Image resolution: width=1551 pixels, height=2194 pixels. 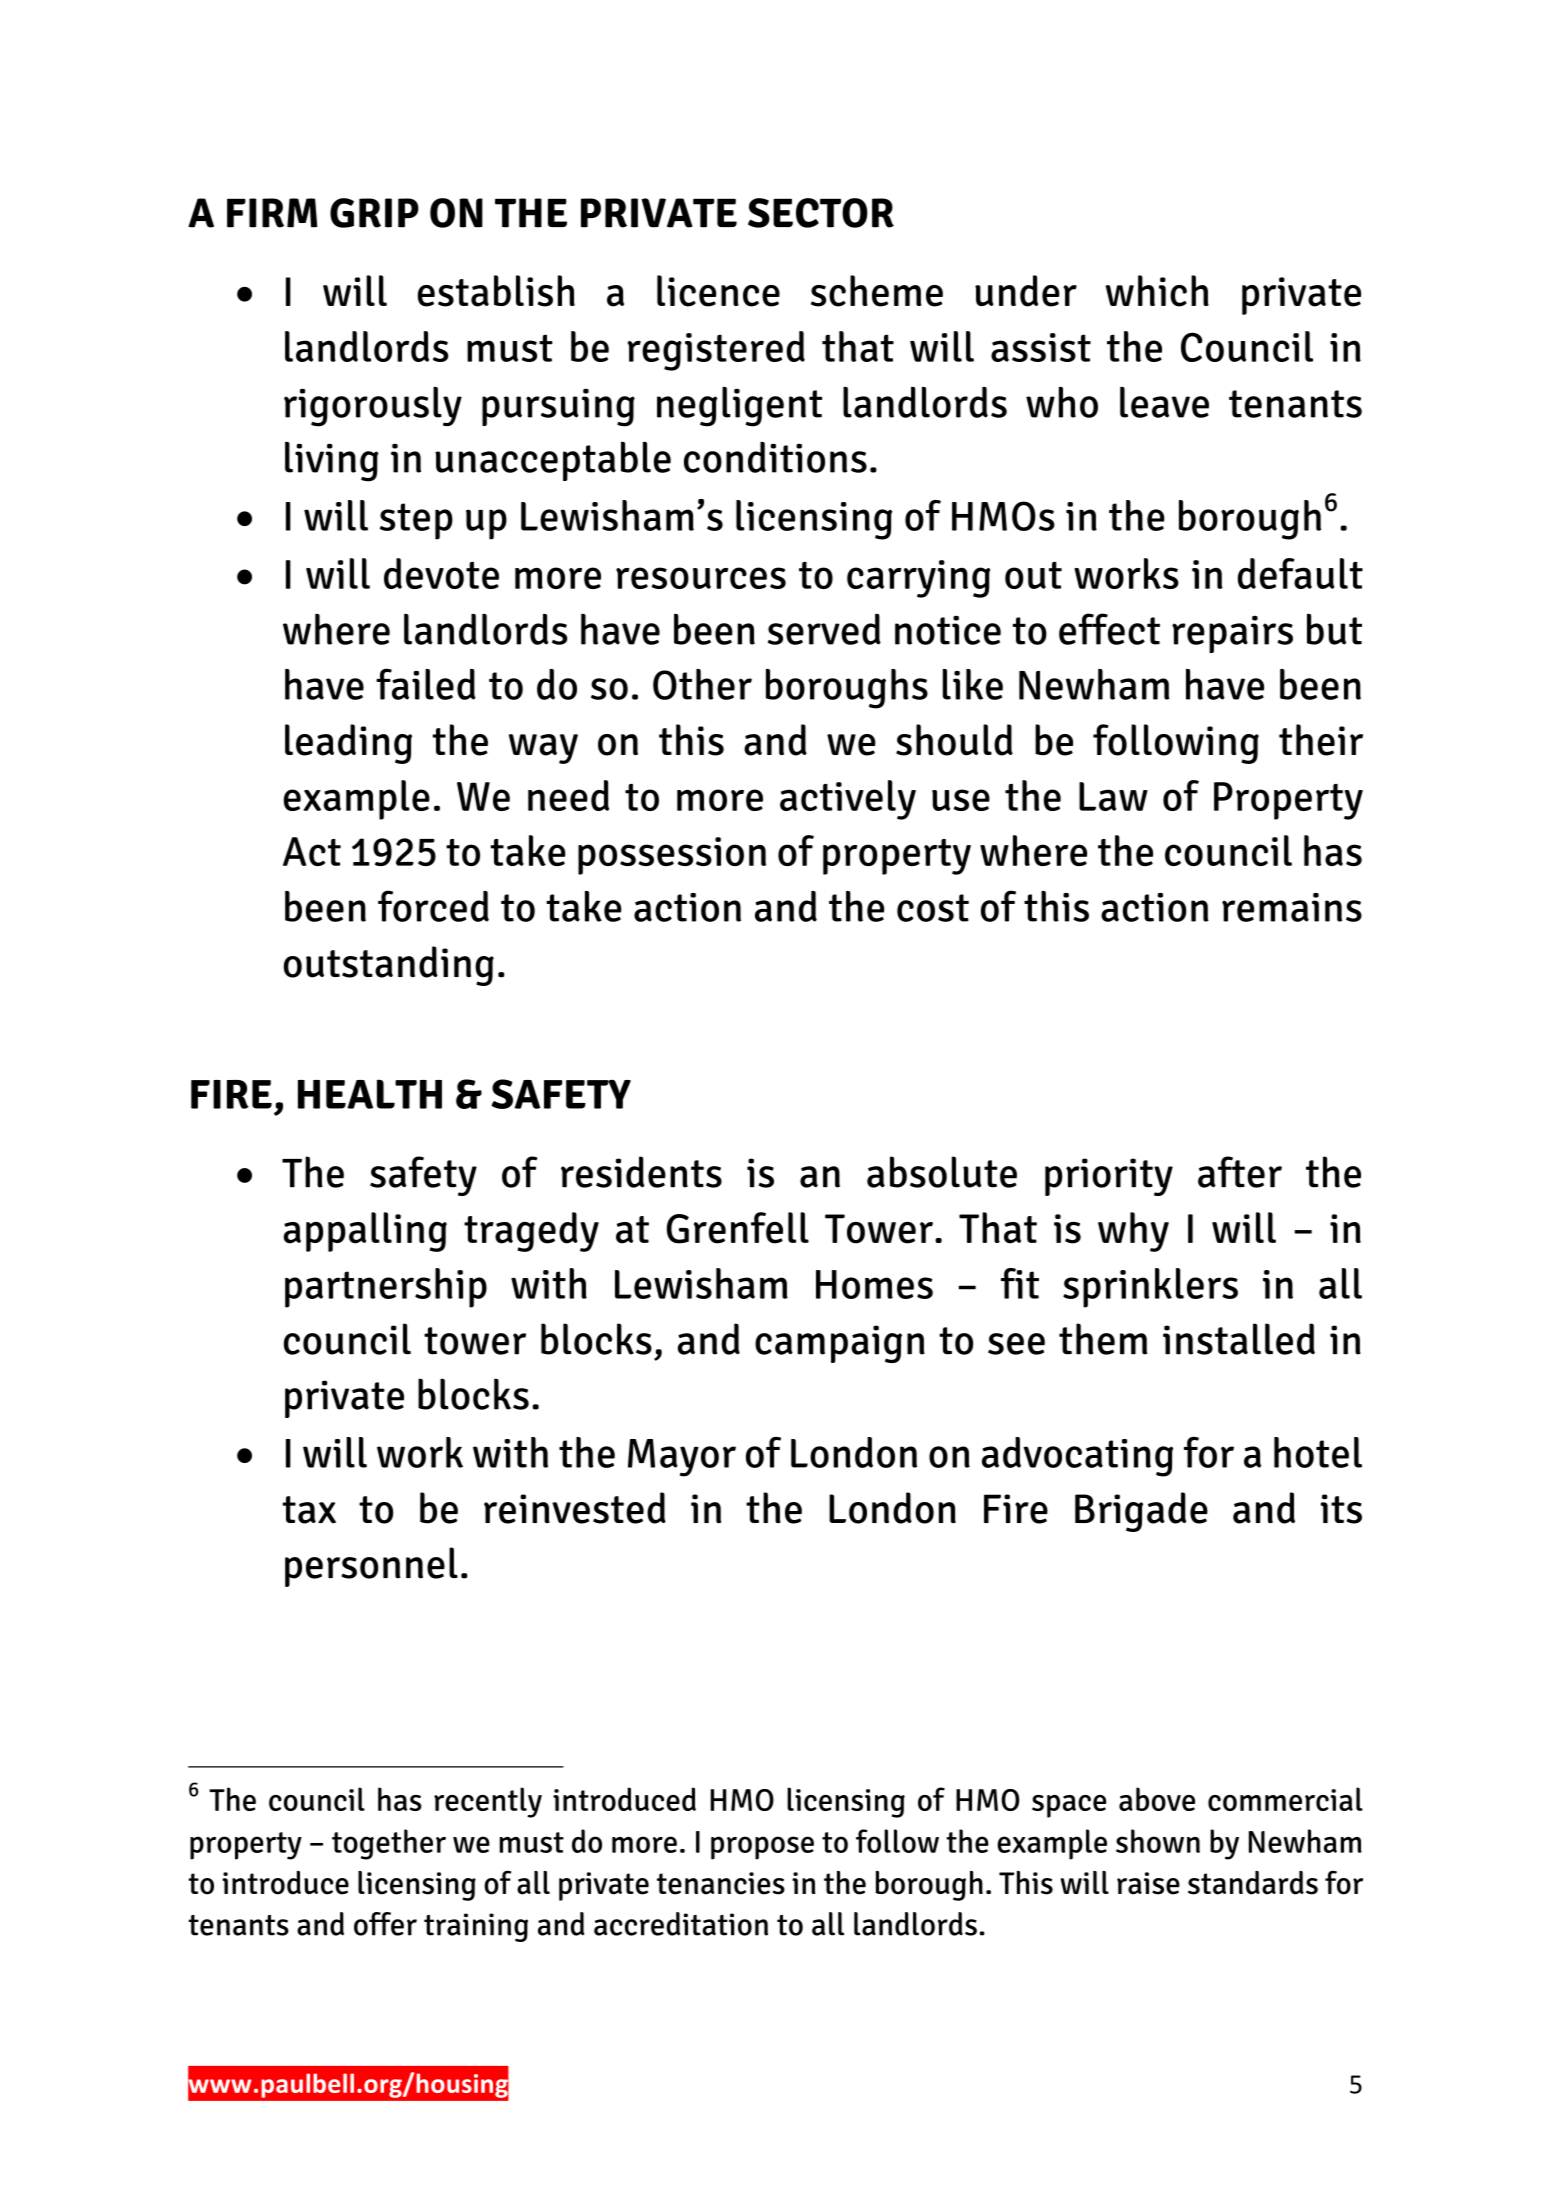 I want to click on Law, so click(x=1113, y=796).
